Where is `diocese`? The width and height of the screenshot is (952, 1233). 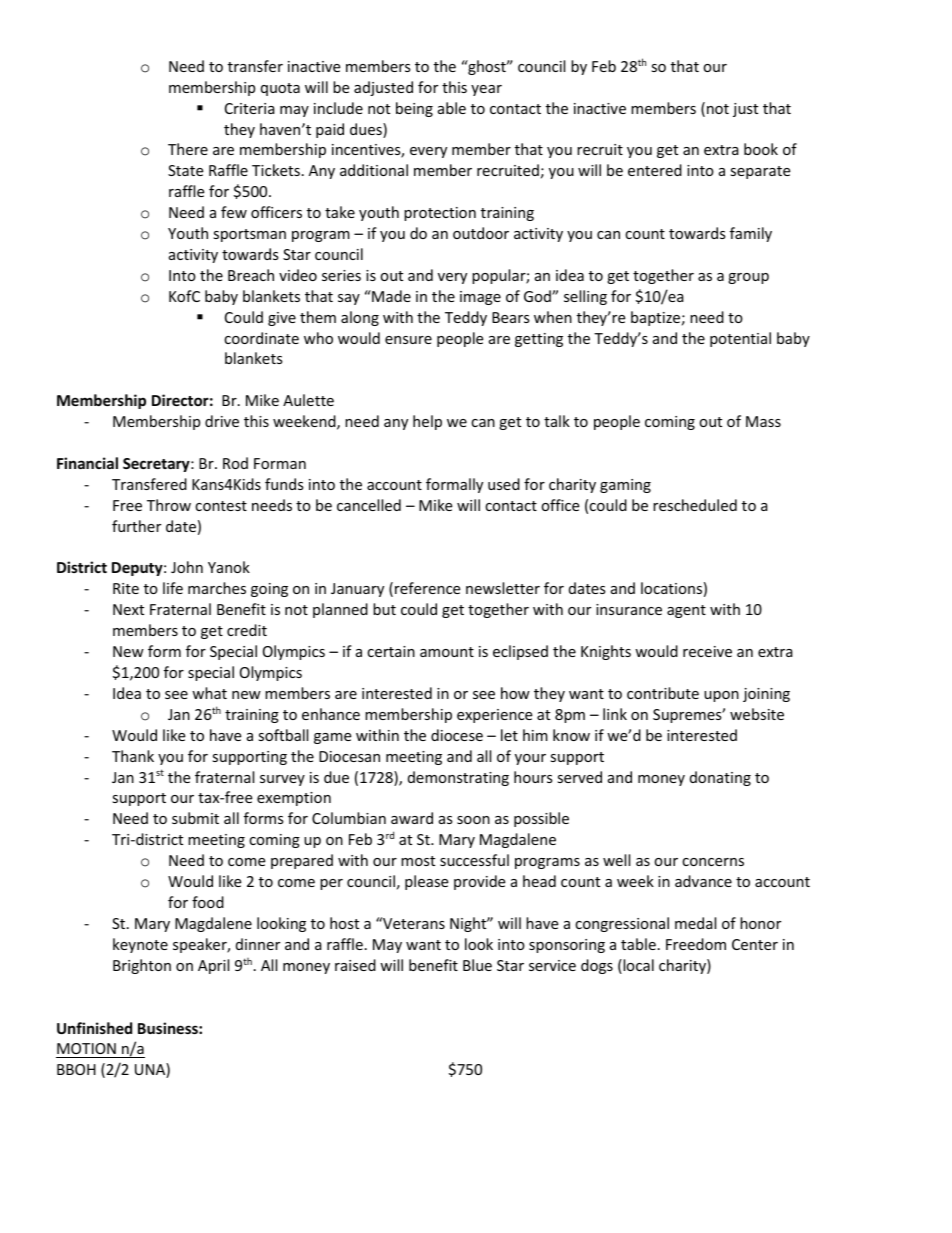 diocese is located at coordinates (457, 735).
